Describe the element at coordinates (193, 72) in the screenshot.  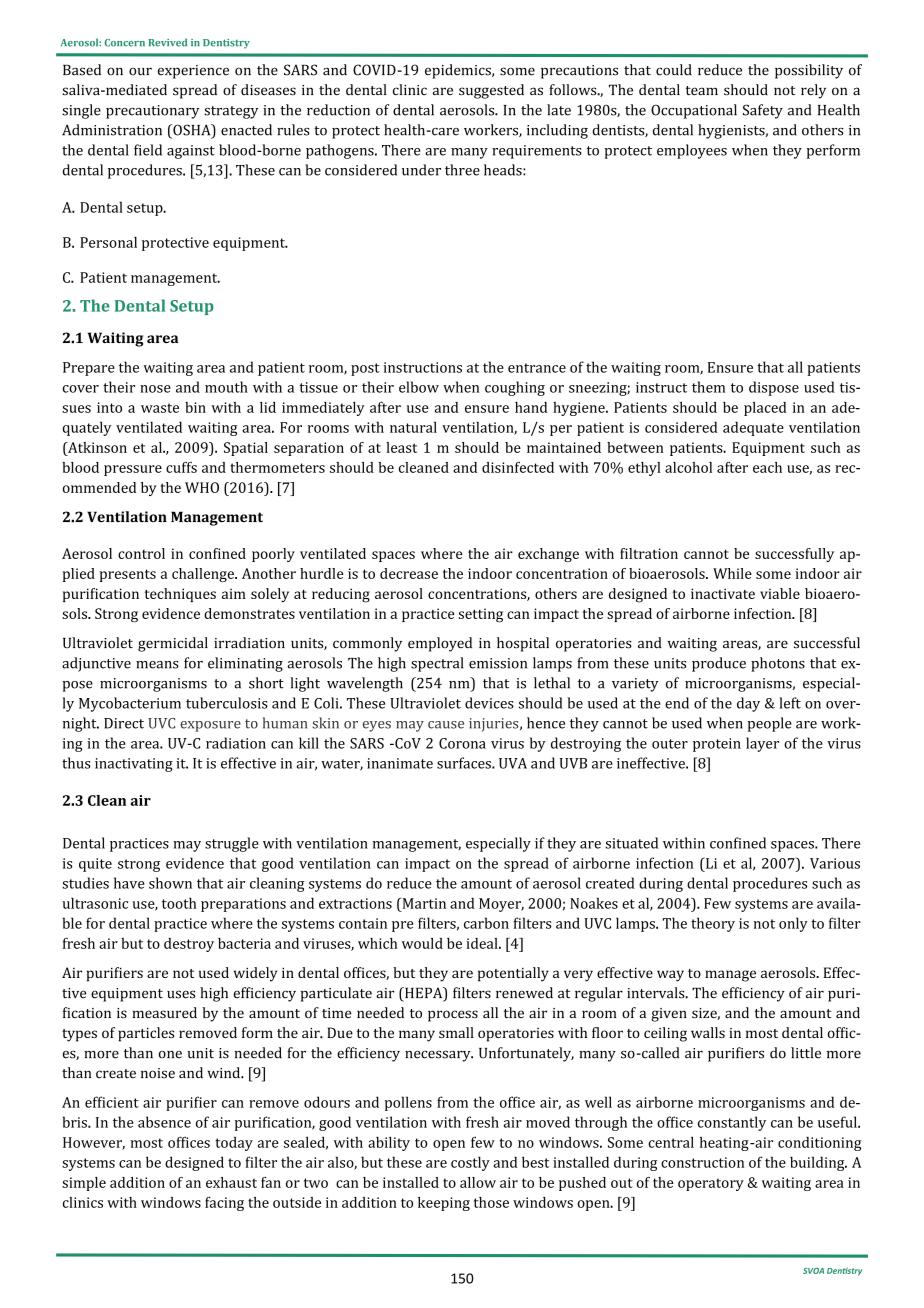
I see `experience` at that location.
